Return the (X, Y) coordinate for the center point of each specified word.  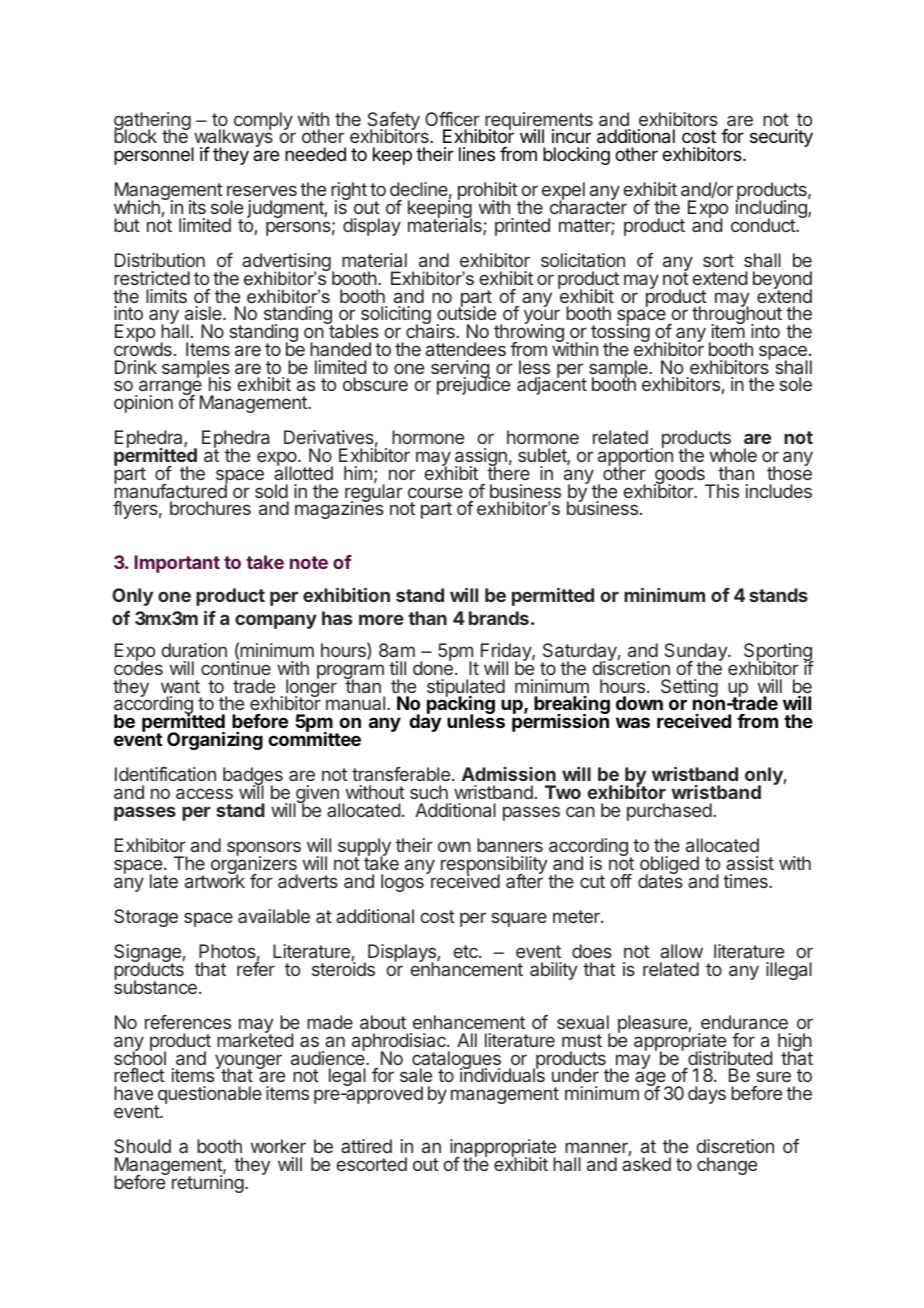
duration (194, 650)
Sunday (697, 653)
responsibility (494, 866)
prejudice (473, 385)
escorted (371, 1164)
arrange (170, 389)
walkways (232, 139)
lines (477, 154)
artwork (215, 880)
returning (208, 1183)
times (746, 881)
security (781, 138)
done (433, 667)
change (727, 1166)
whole (733, 455)
